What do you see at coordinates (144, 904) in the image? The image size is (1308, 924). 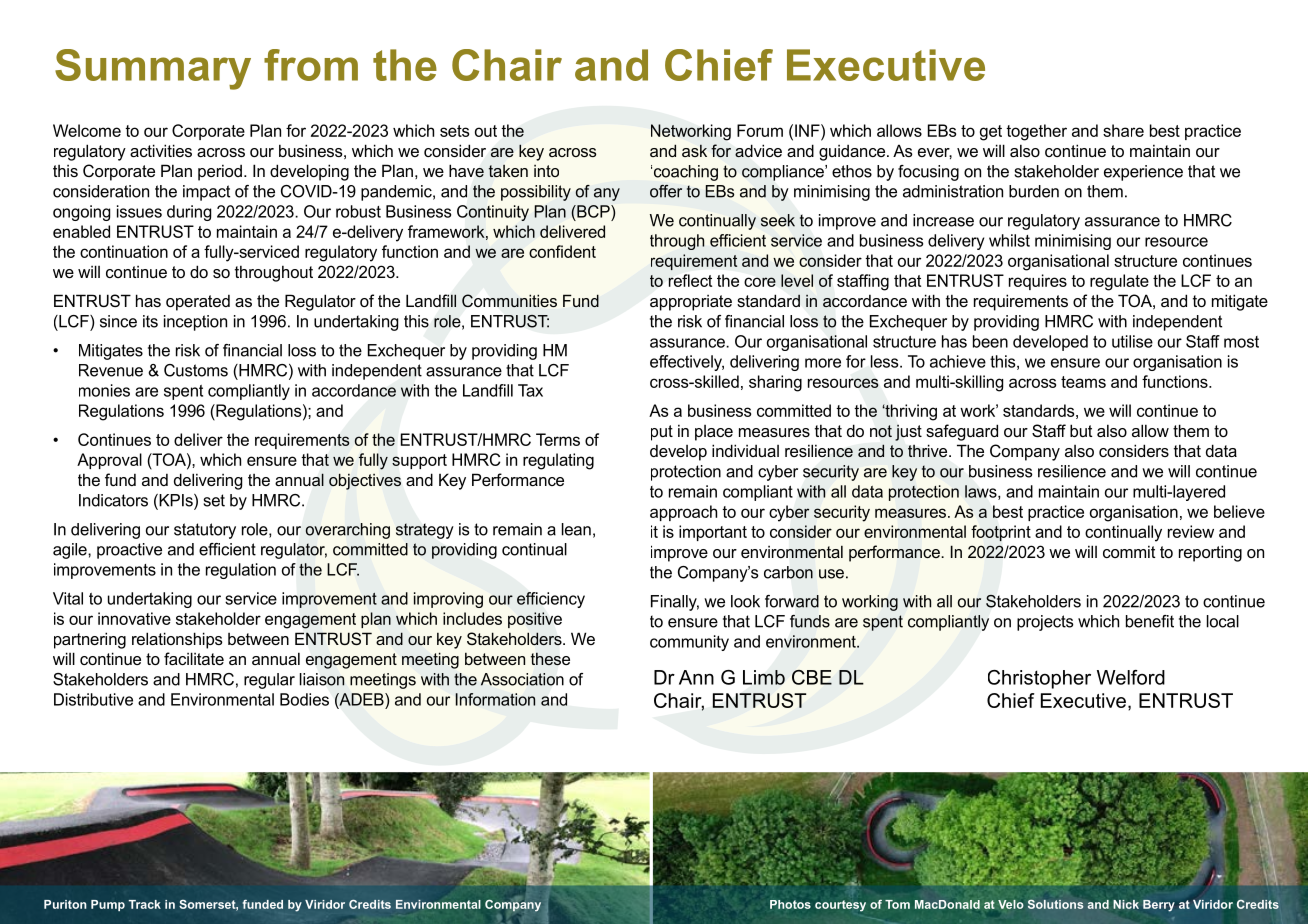 I see `Track` at bounding box center [144, 904].
